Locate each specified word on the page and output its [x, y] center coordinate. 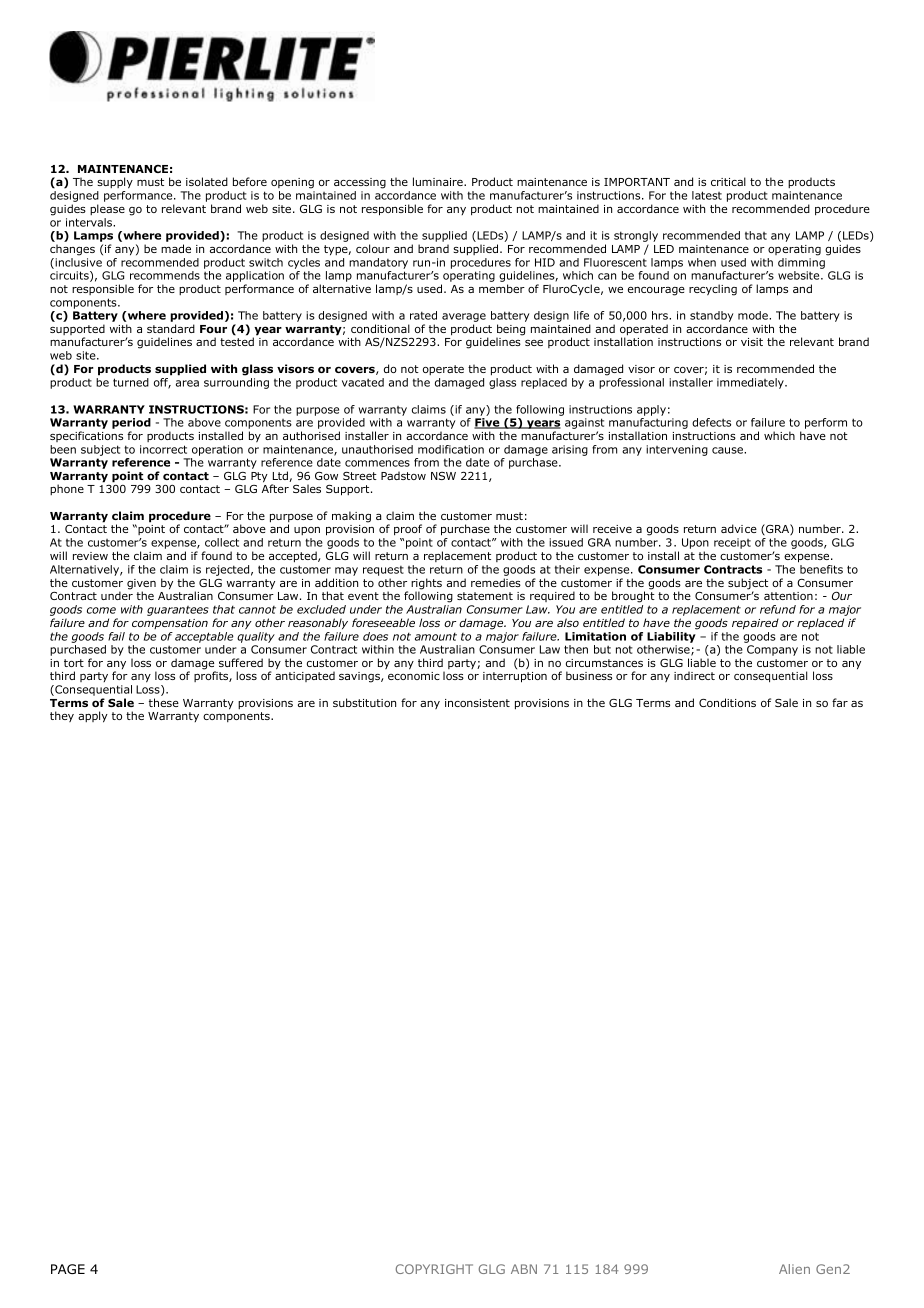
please [107, 209]
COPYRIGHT [434, 1269]
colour [373, 248]
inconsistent [477, 703]
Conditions [727, 702]
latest [707, 195]
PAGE [68, 1269]
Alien [794, 1269]
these [164, 702]
